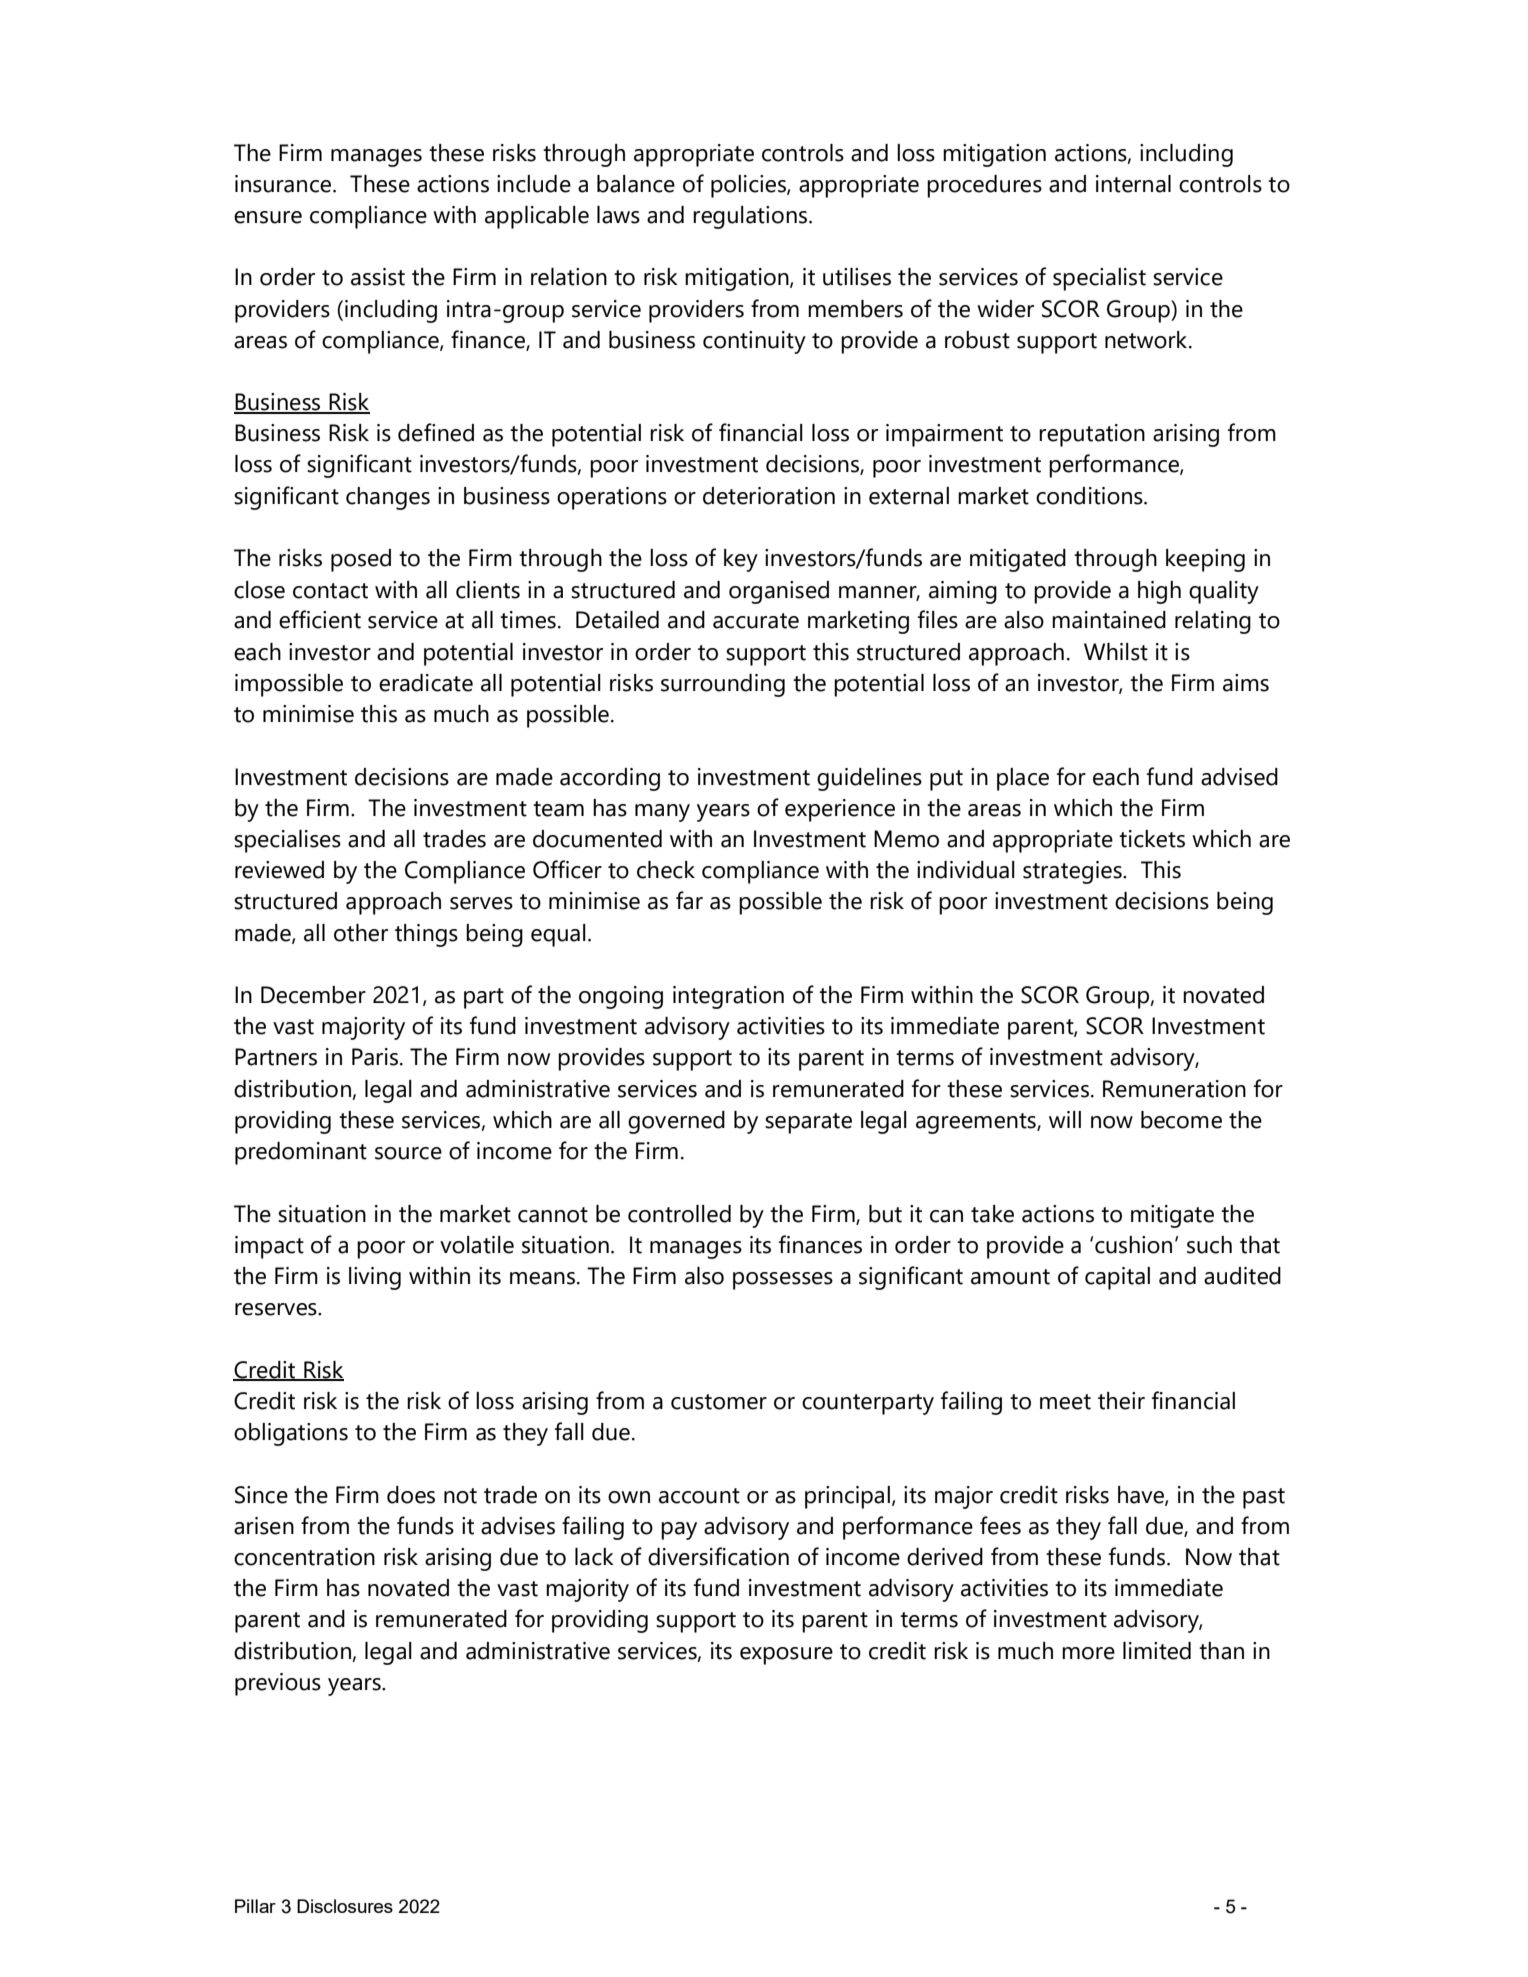 Image resolution: width=1528 pixels, height=1977 pixels. What do you see at coordinates (1157, 1651) in the screenshot?
I see `limited` at bounding box center [1157, 1651].
